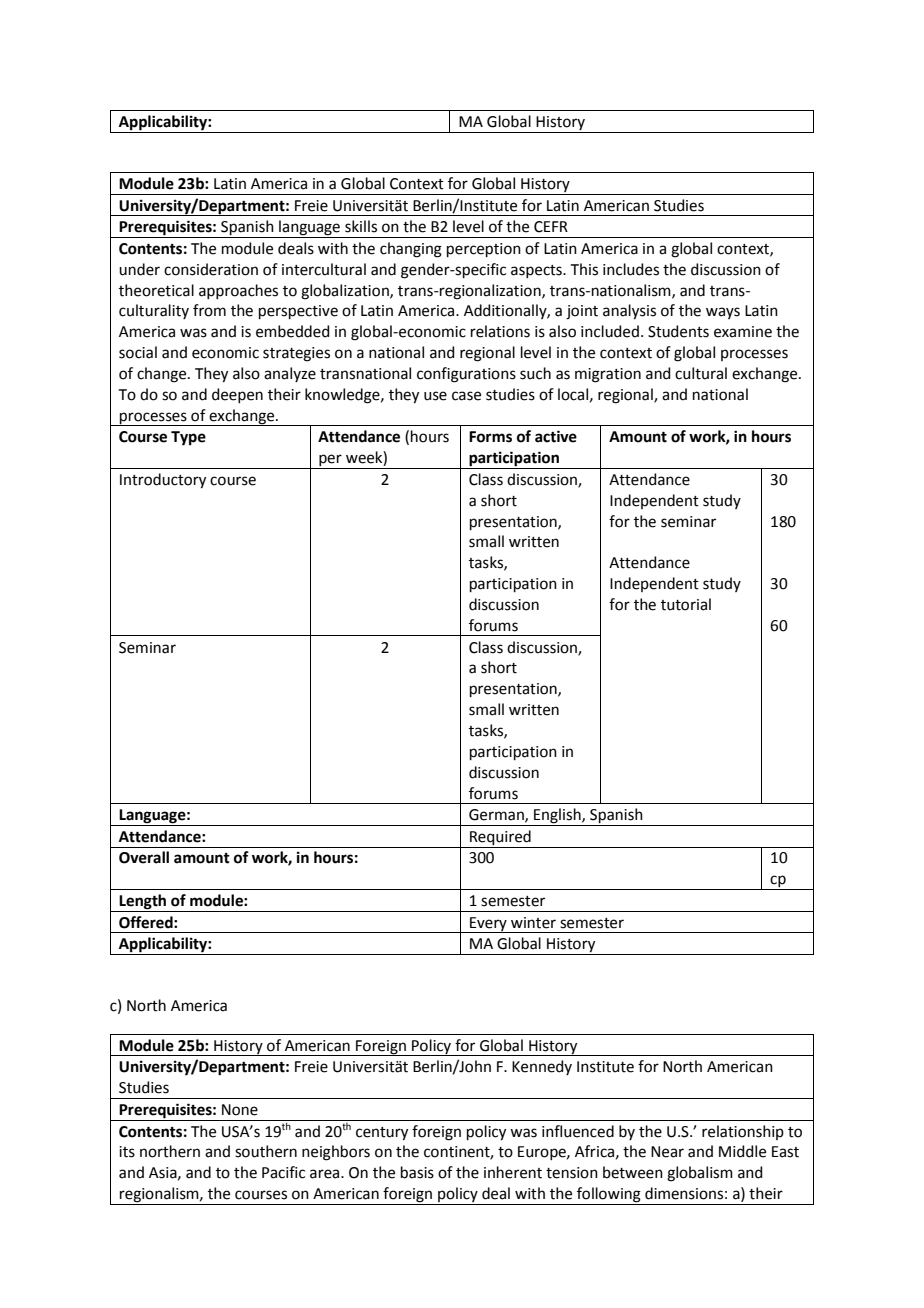  Describe the element at coordinates (211, 269) in the screenshot. I see `consideration` at that location.
